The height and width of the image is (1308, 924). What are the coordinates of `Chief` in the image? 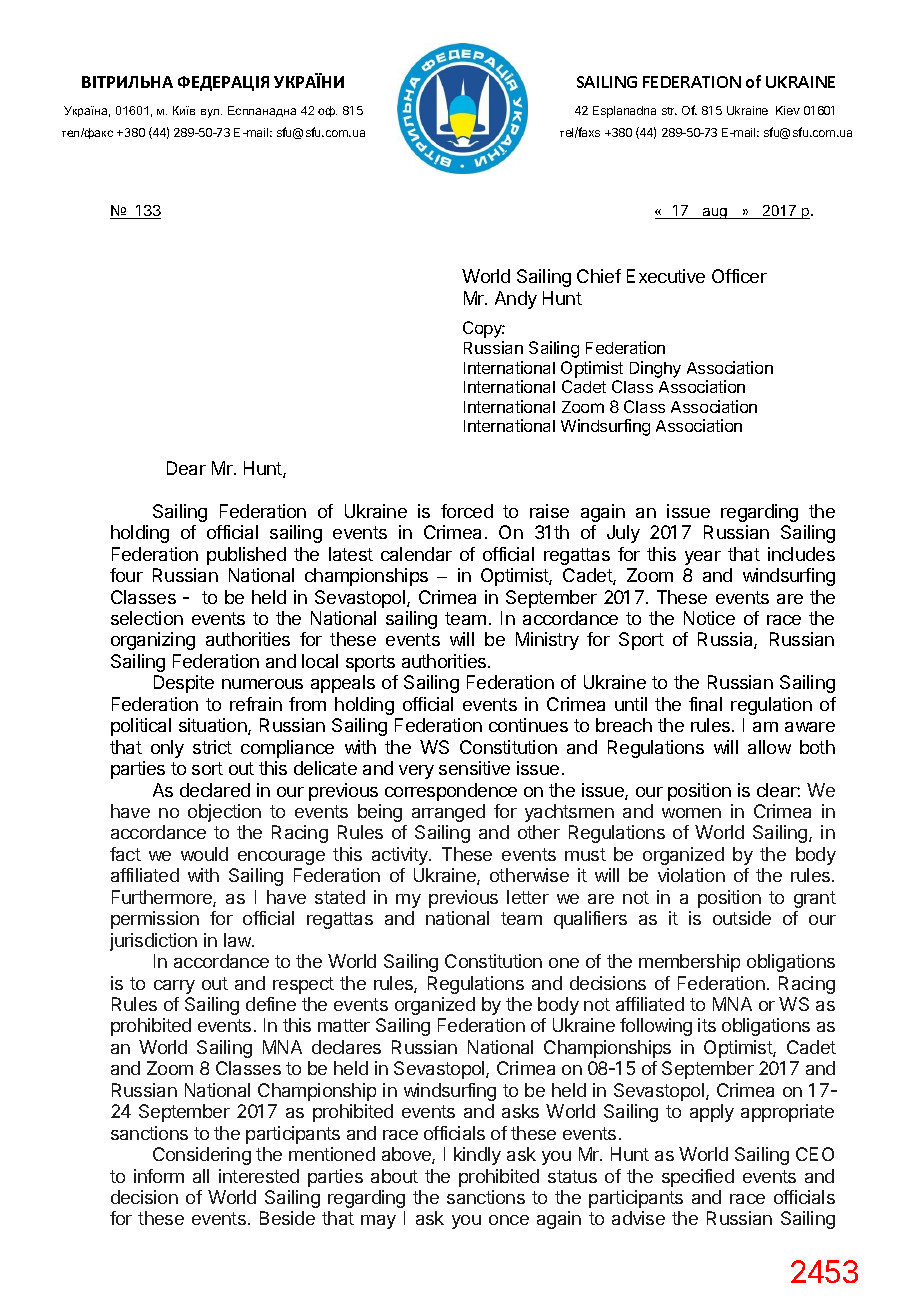 It's located at (599, 276).
